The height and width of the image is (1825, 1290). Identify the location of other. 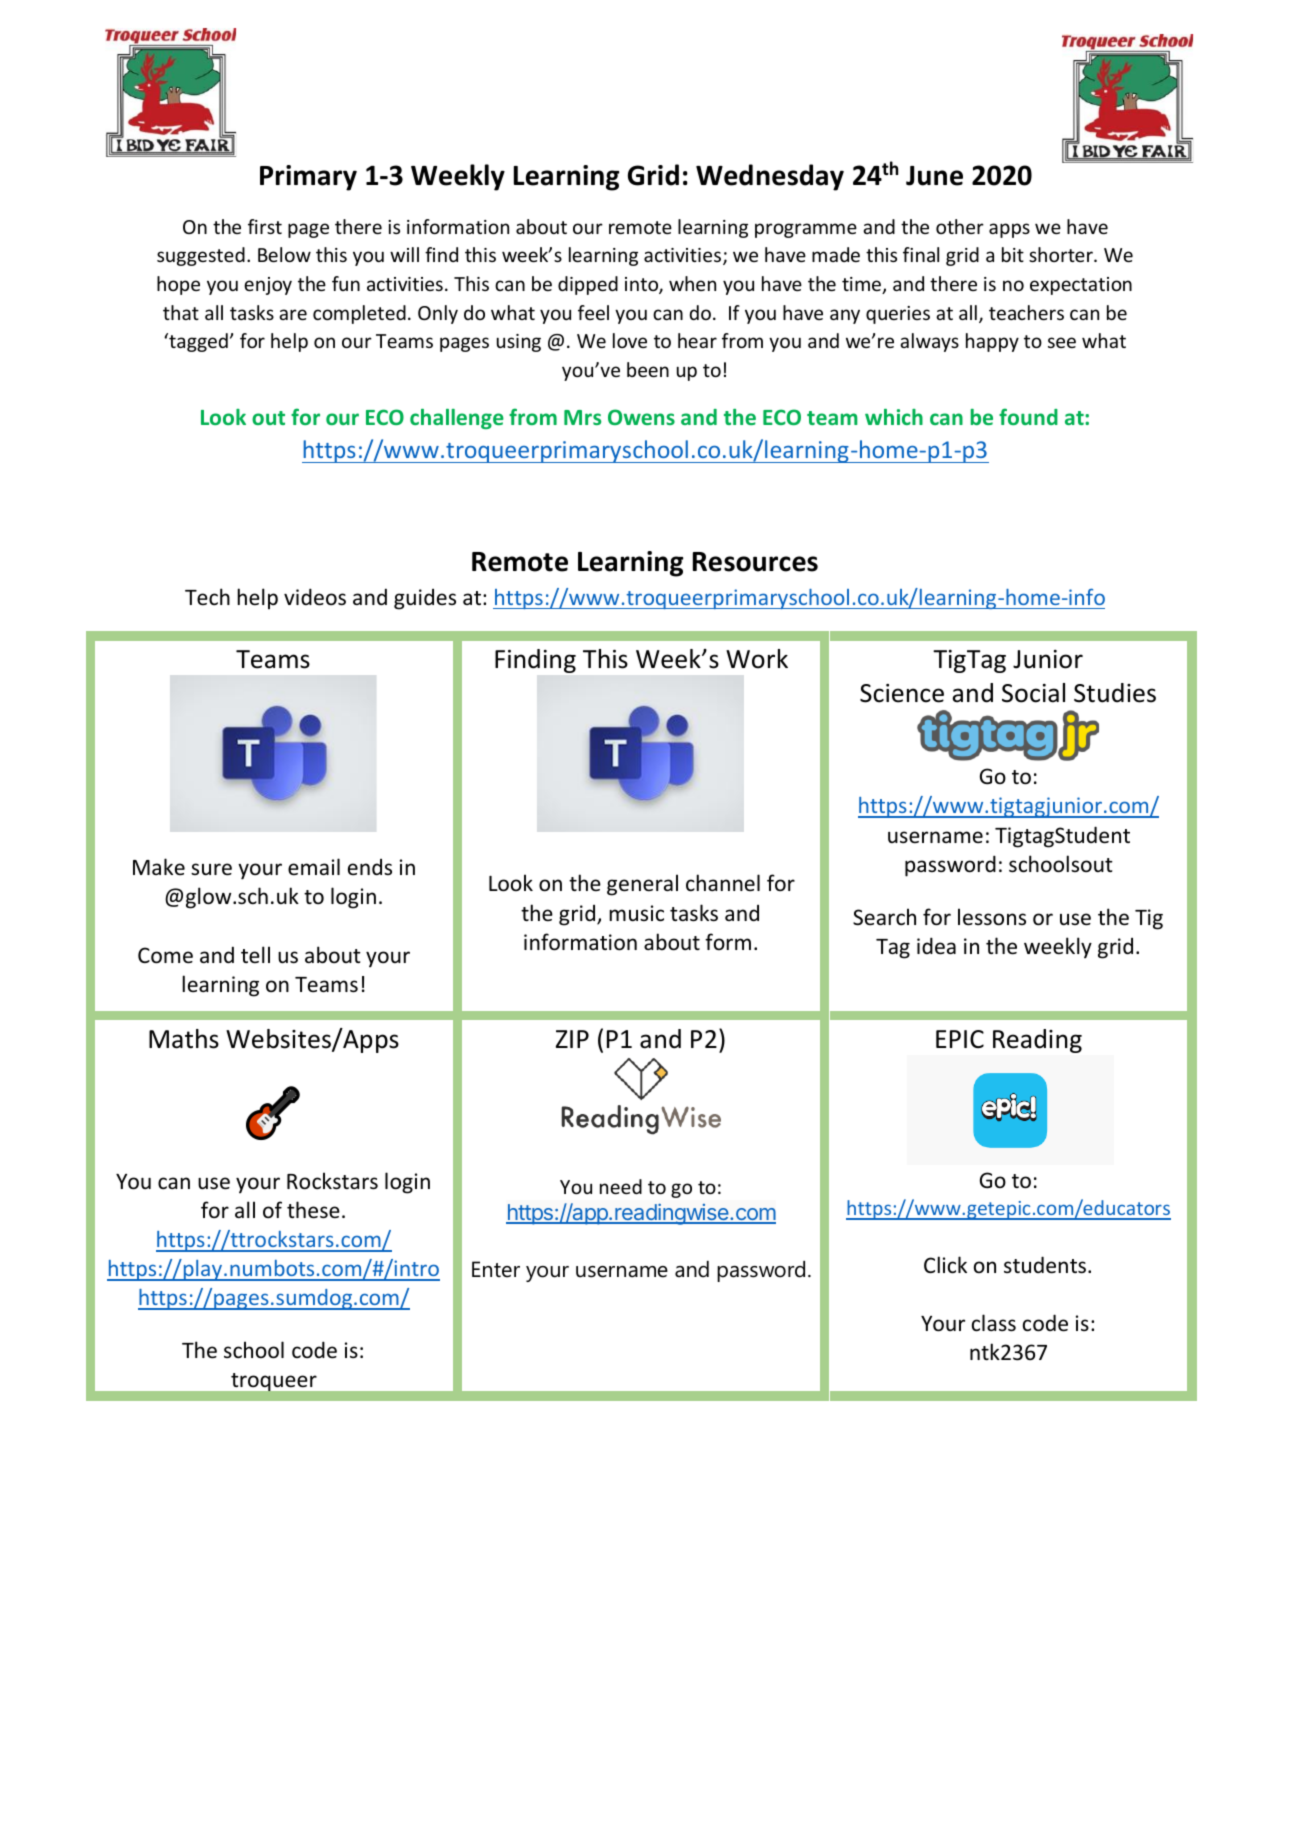
(960, 226).
